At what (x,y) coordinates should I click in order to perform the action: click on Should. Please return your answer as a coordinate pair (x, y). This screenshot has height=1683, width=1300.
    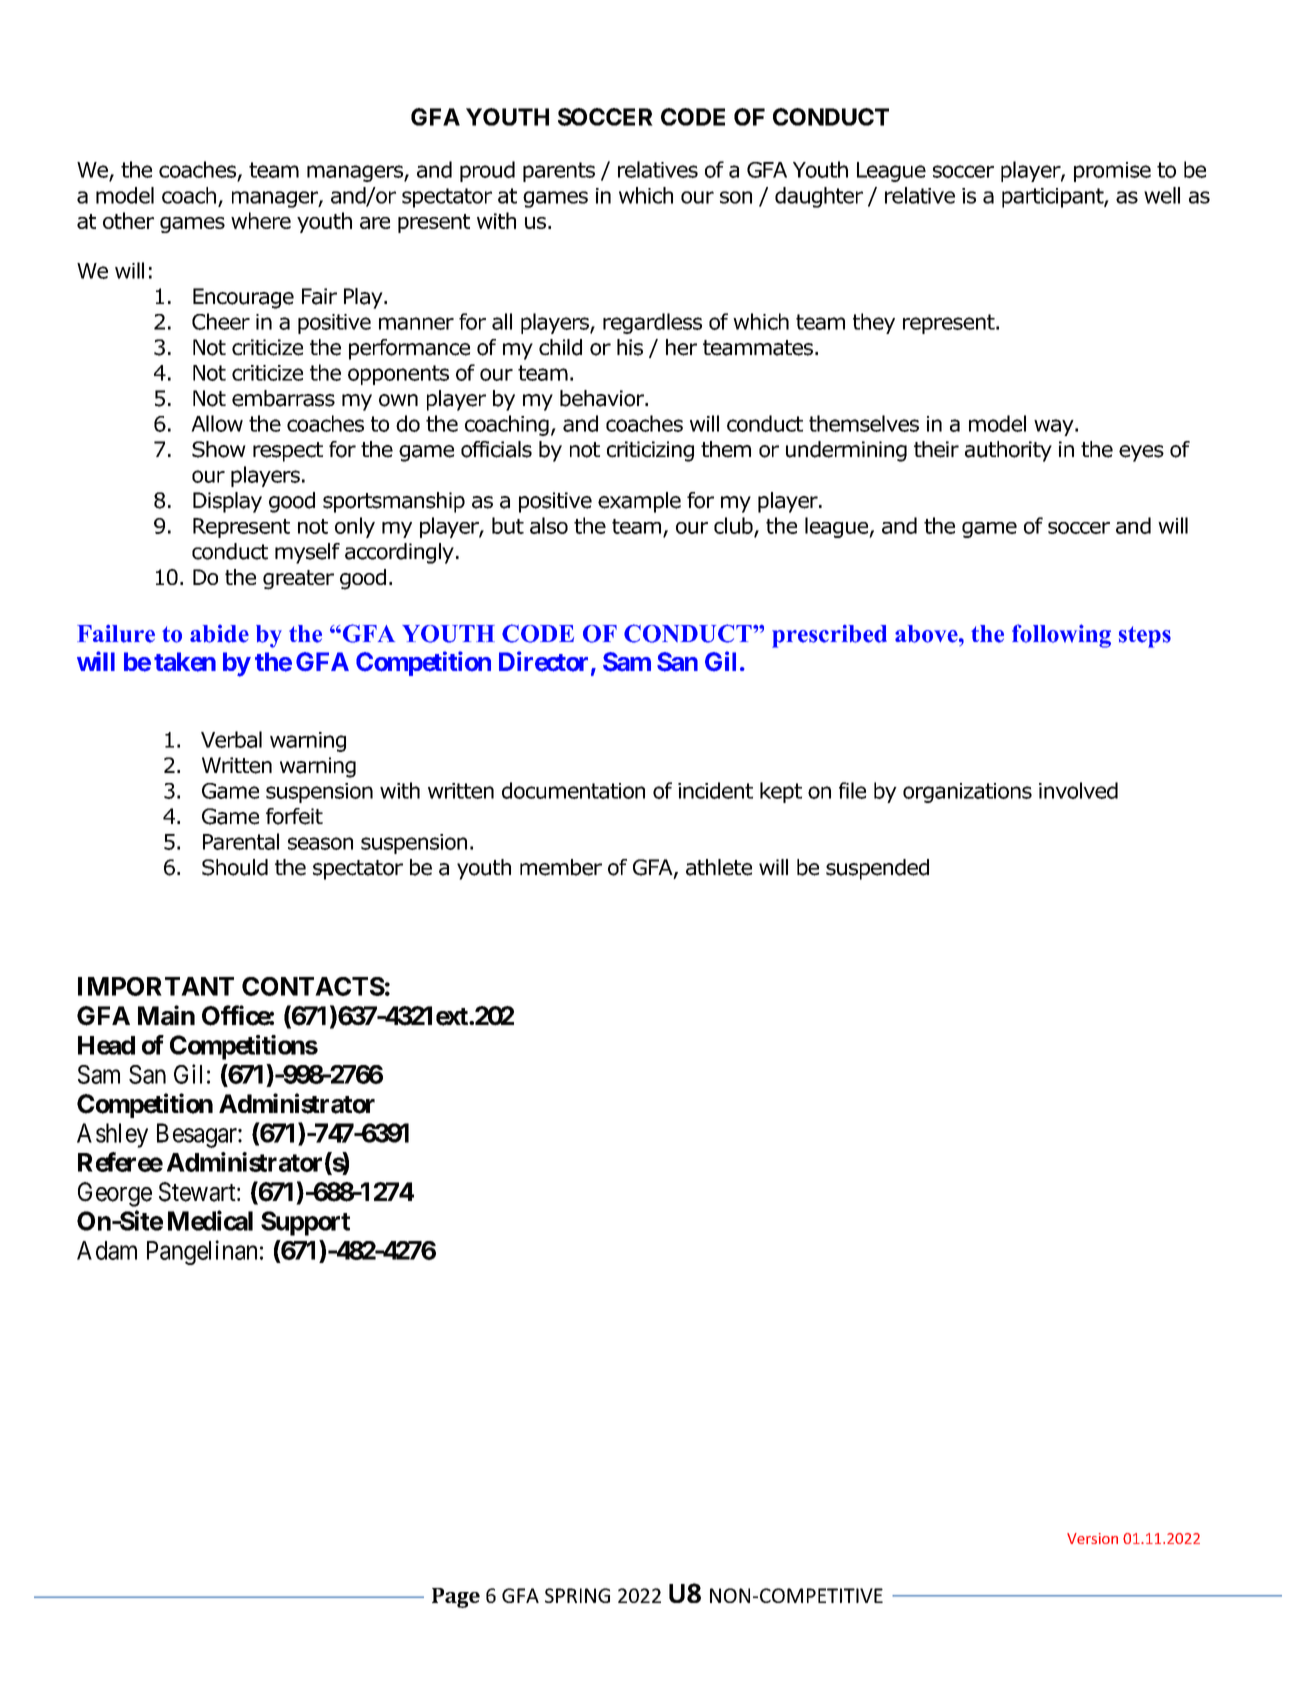
    Looking at the image, I should click on (235, 867).
